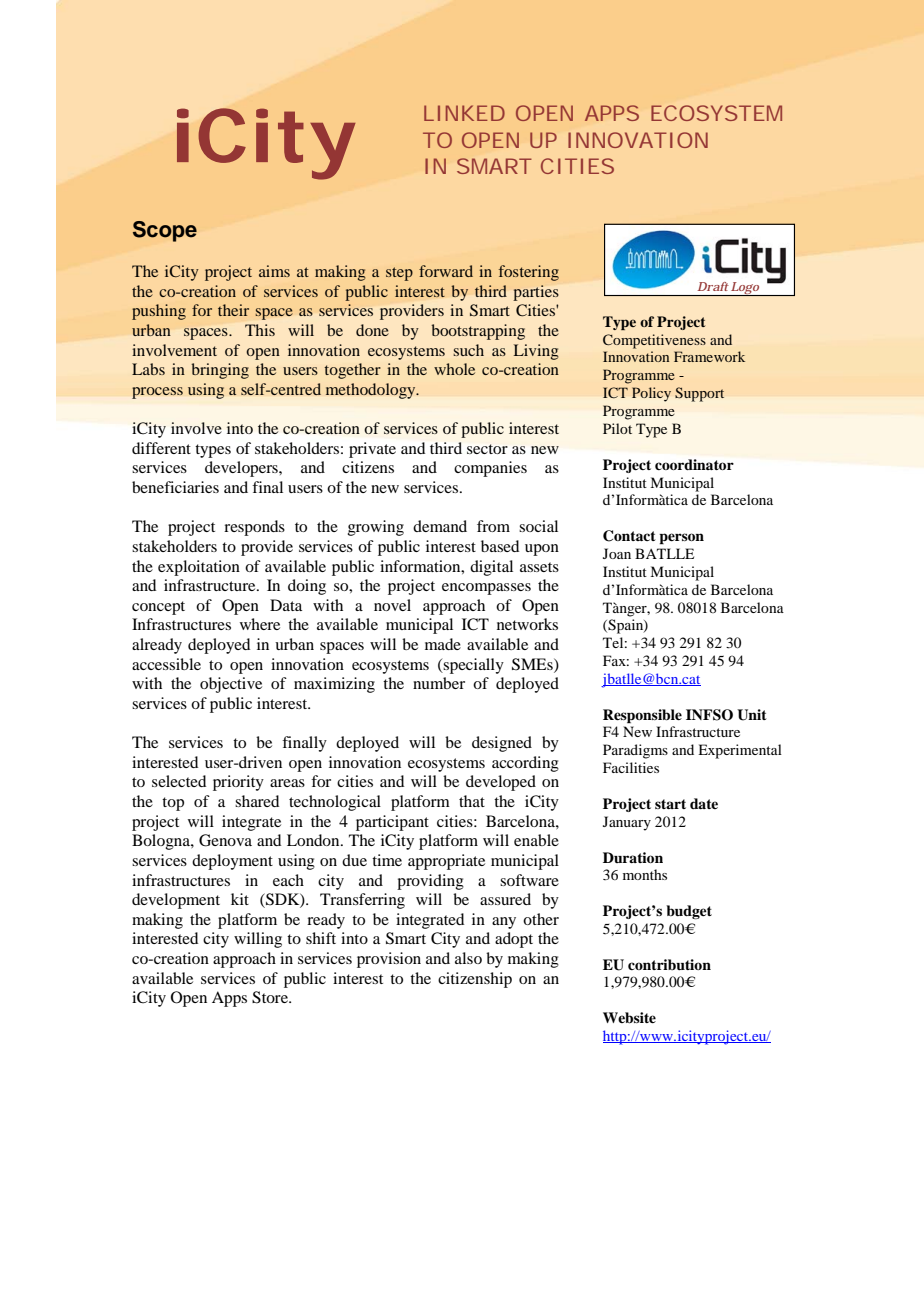  Describe the element at coordinates (713, 286) in the screenshot. I see `Draft` at that location.
